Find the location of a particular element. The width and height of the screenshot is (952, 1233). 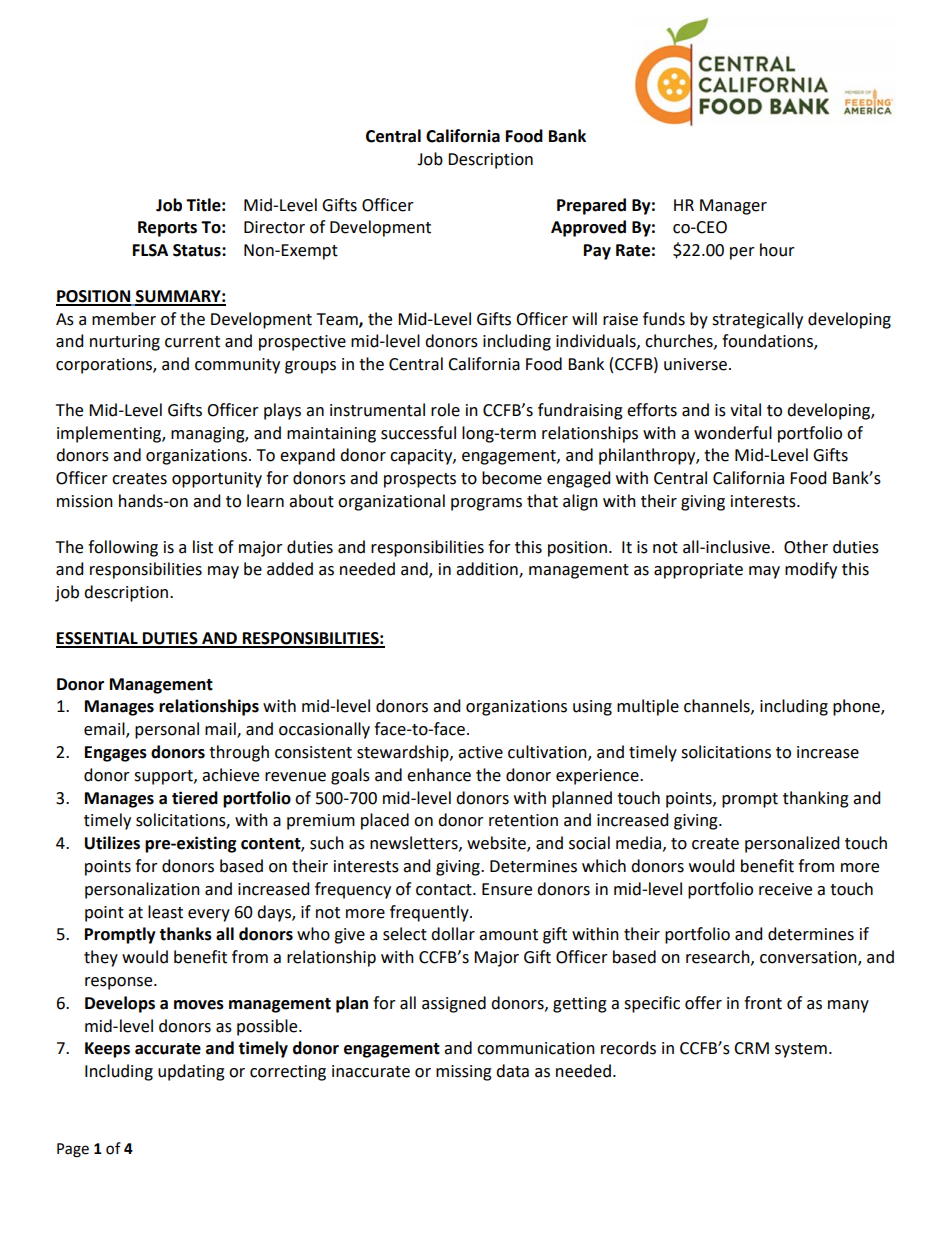

list is located at coordinates (203, 547).
